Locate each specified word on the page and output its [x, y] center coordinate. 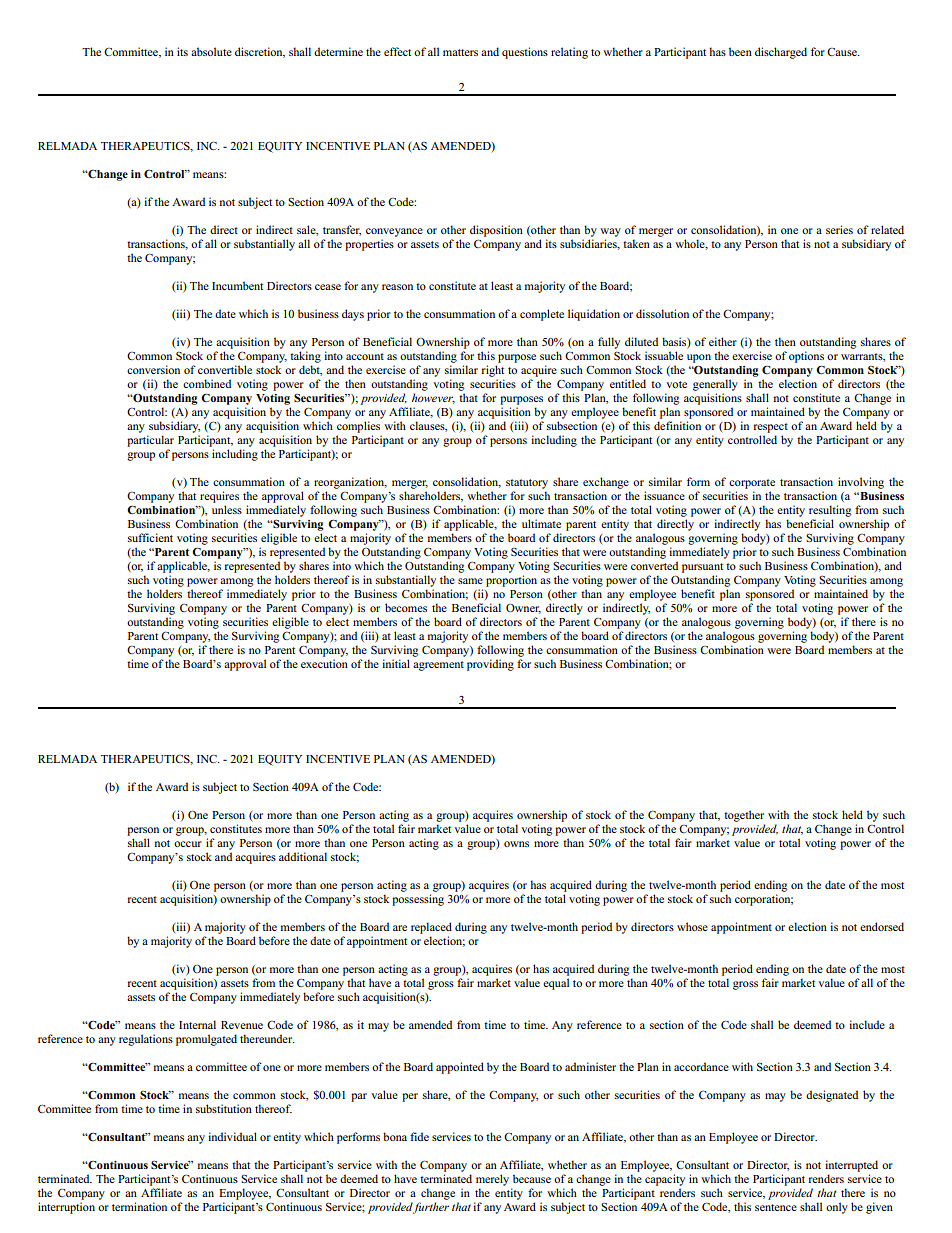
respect [771, 428]
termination [139, 1206]
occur [188, 844]
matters [460, 52]
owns [516, 844]
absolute [211, 51]
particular [150, 441]
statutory [527, 484]
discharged [781, 53]
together [744, 816]
